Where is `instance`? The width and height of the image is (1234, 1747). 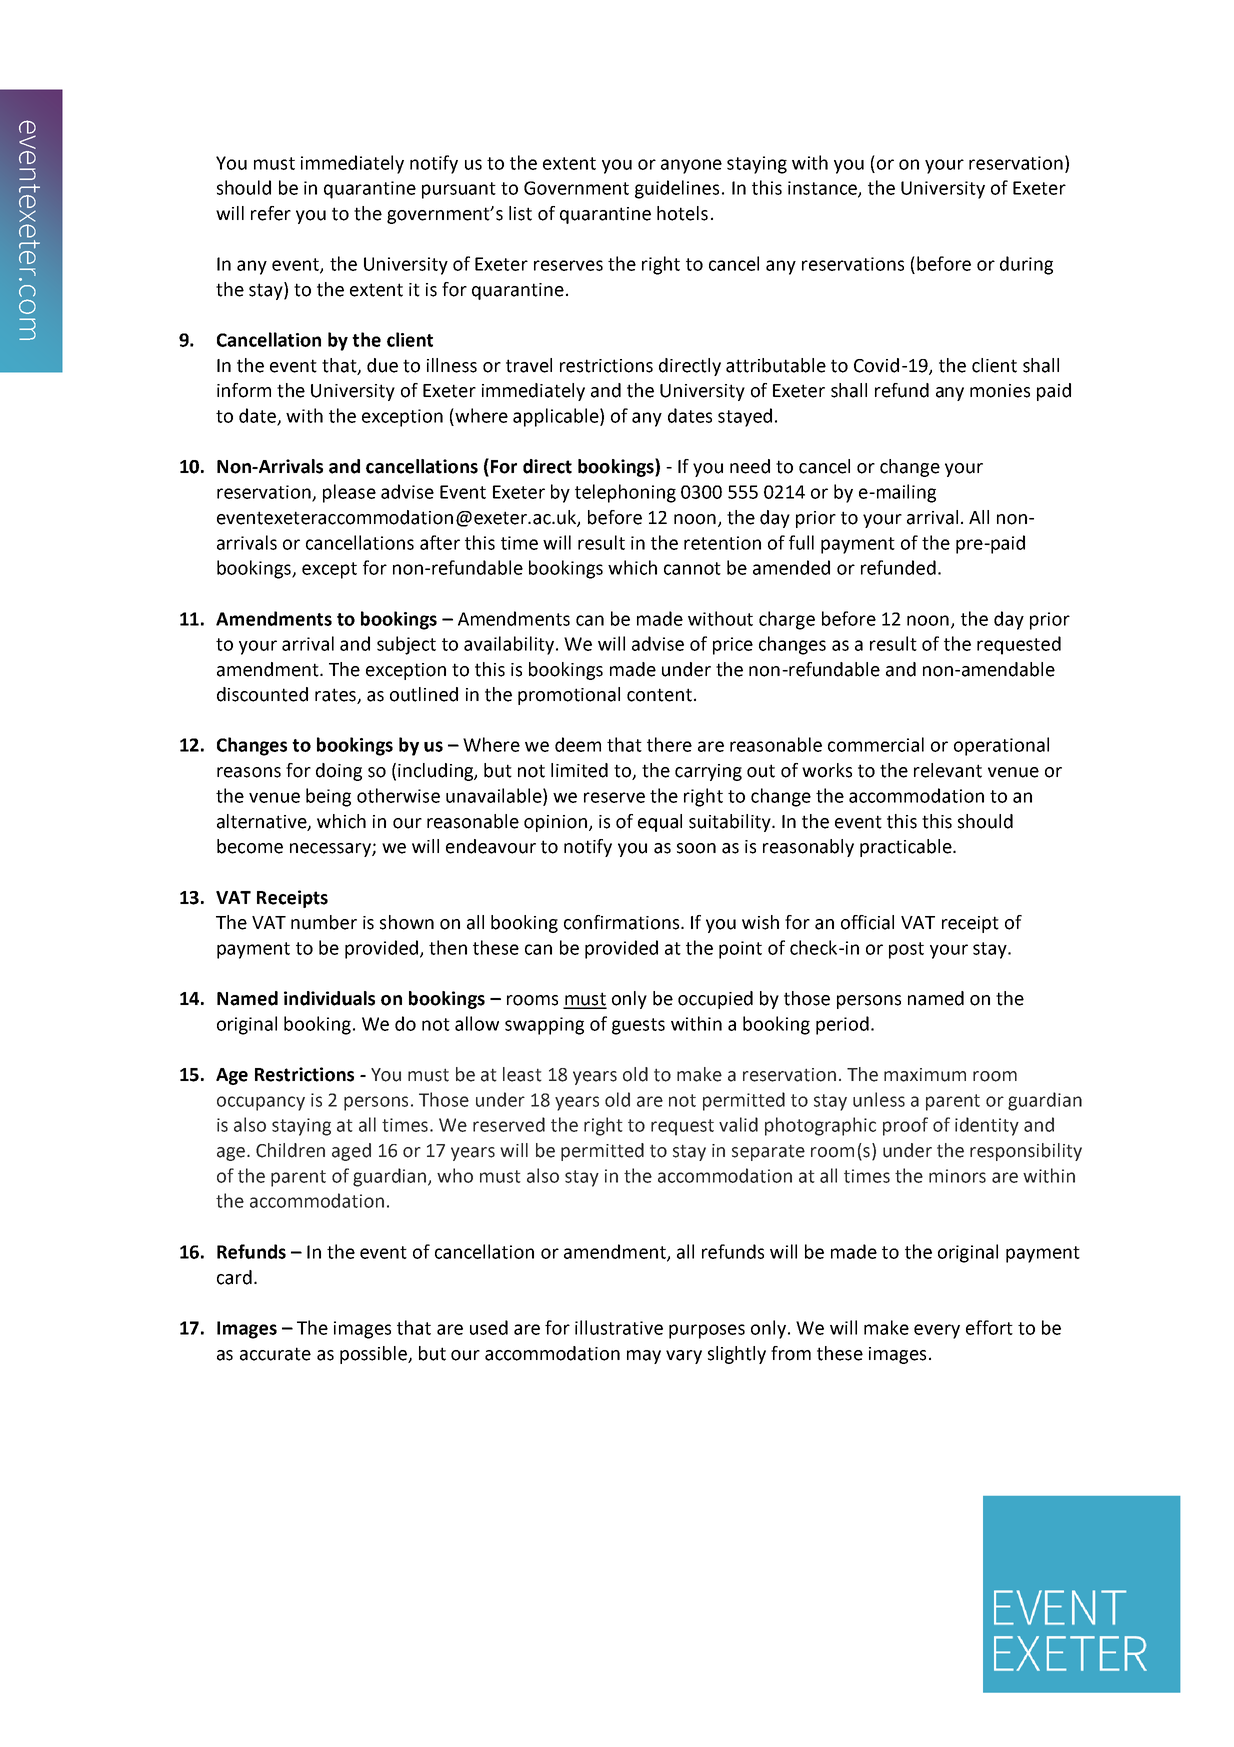 instance is located at coordinates (823, 189).
